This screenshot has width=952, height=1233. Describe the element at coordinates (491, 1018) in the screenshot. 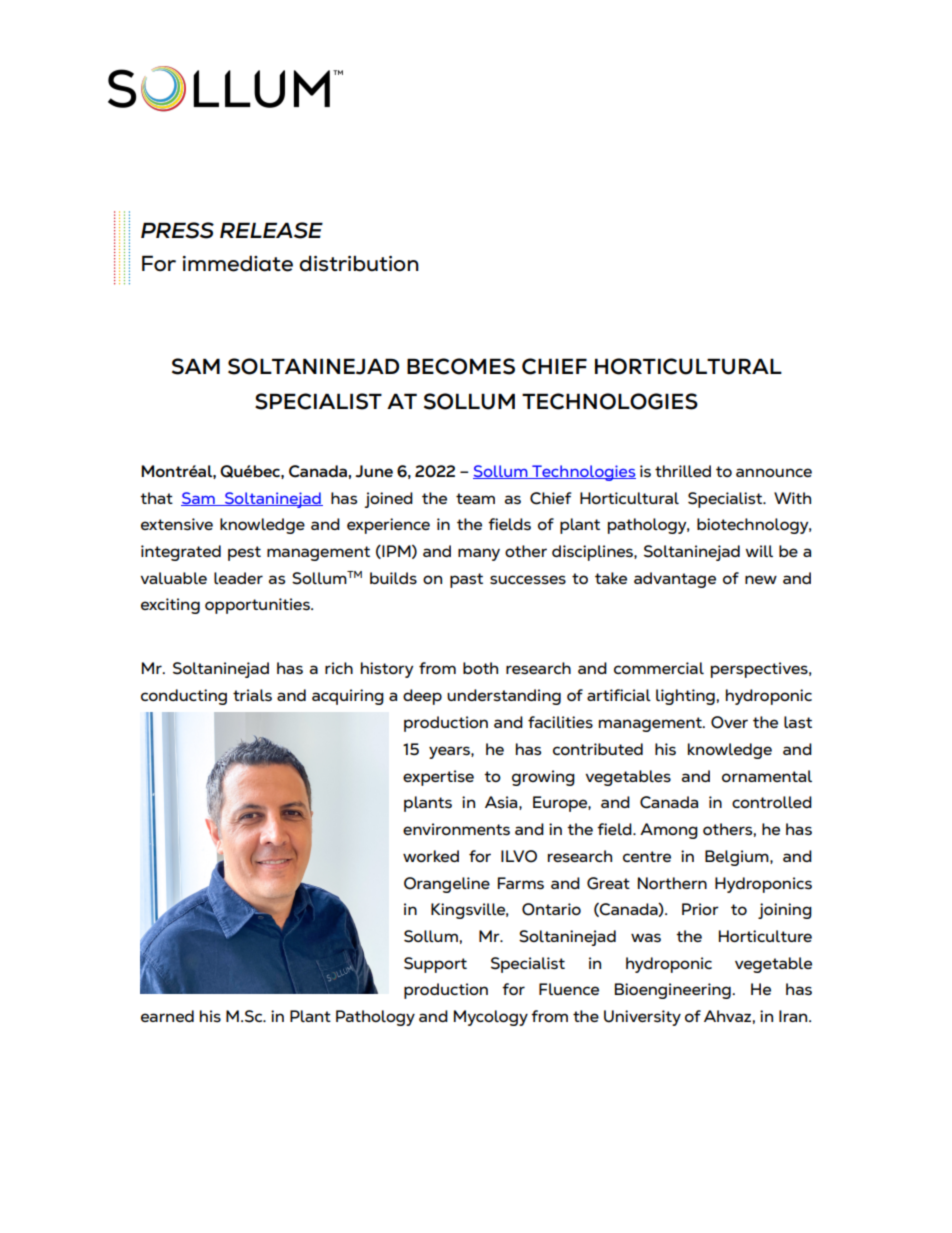

I see `Mycology` at that location.
